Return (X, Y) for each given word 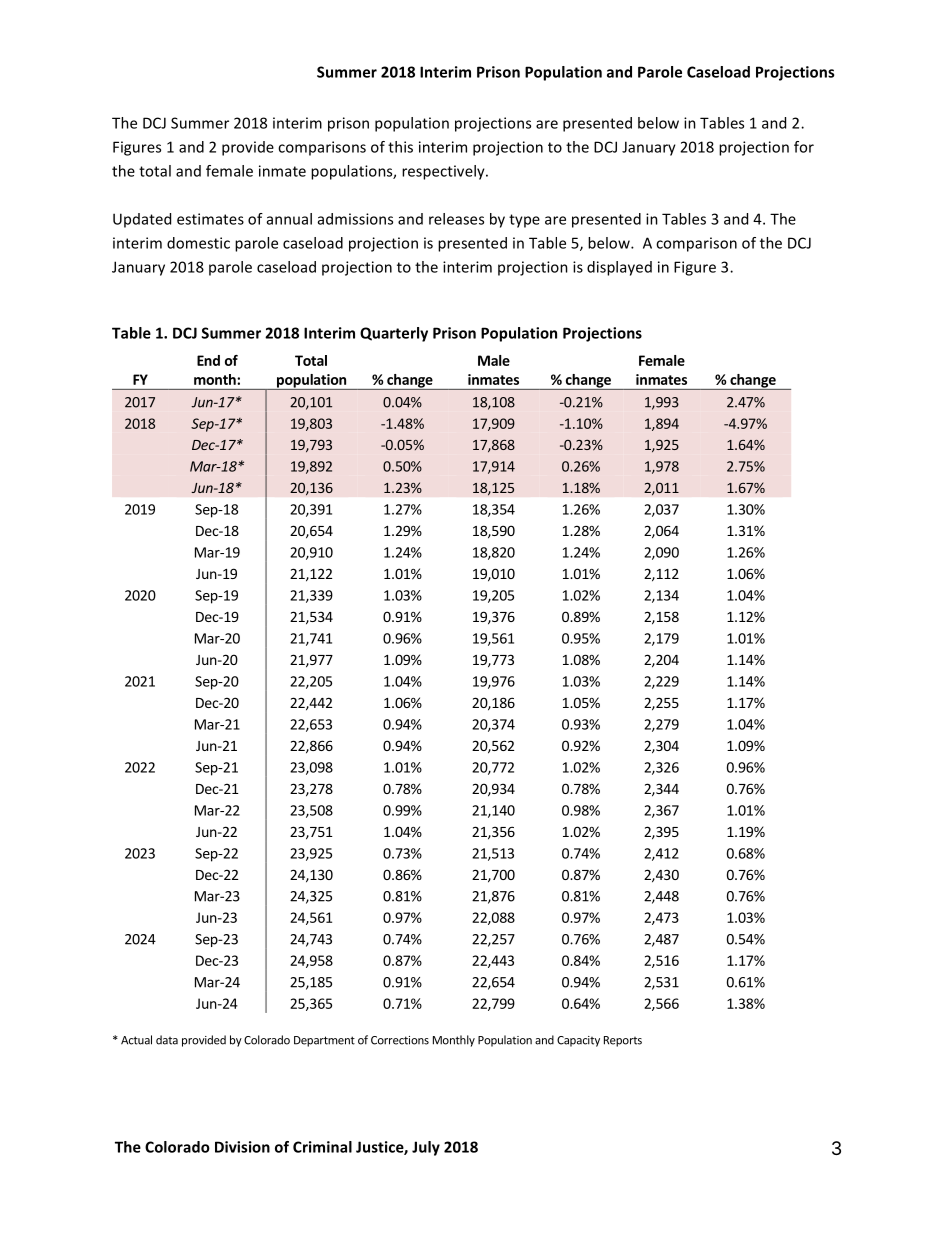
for (804, 147)
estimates (210, 219)
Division (242, 1147)
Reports (623, 1041)
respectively (444, 172)
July (426, 1148)
